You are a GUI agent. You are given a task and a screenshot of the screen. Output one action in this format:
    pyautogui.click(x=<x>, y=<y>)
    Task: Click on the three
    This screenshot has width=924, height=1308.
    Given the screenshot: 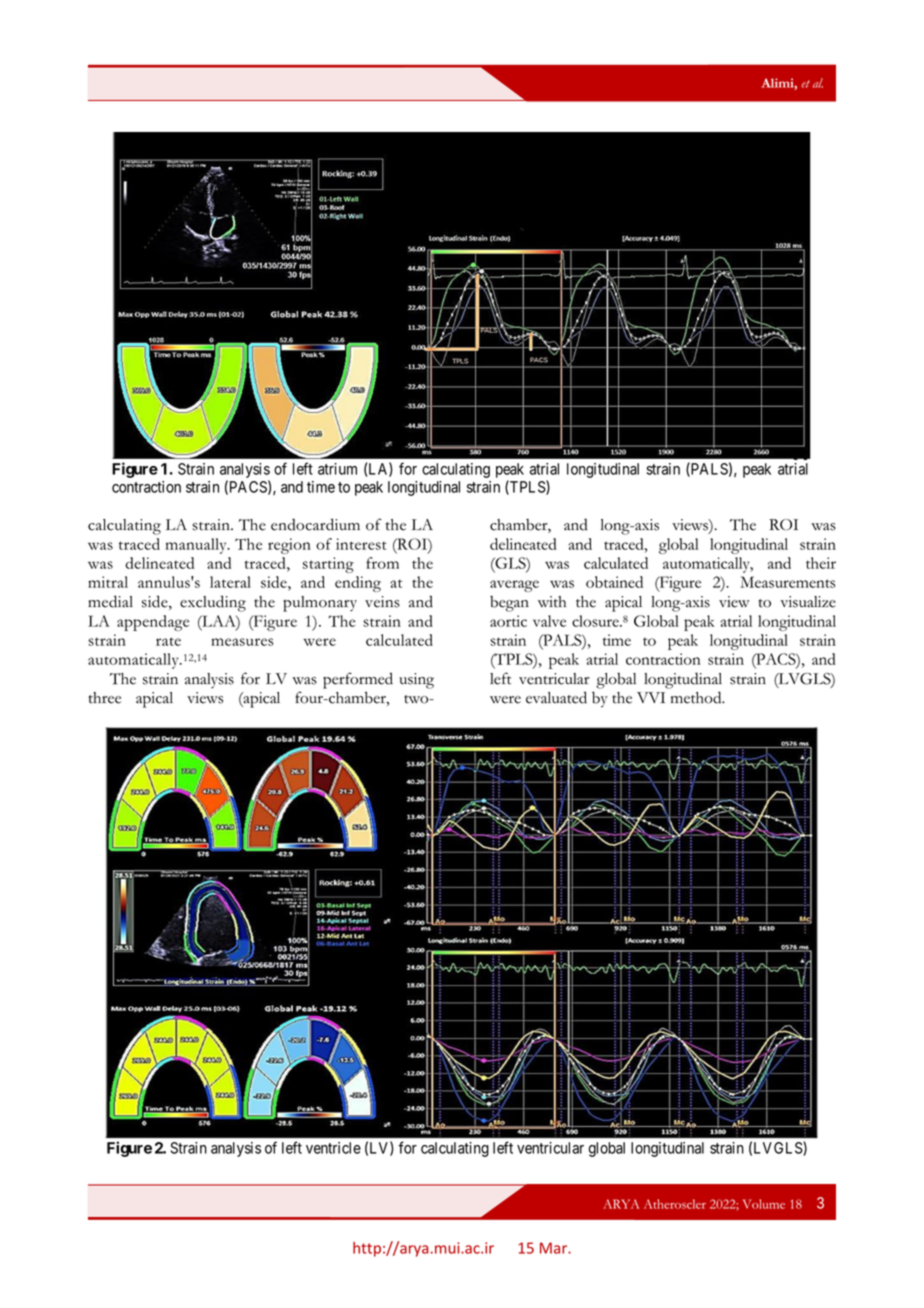 What is the action you would take?
    pyautogui.click(x=105, y=698)
